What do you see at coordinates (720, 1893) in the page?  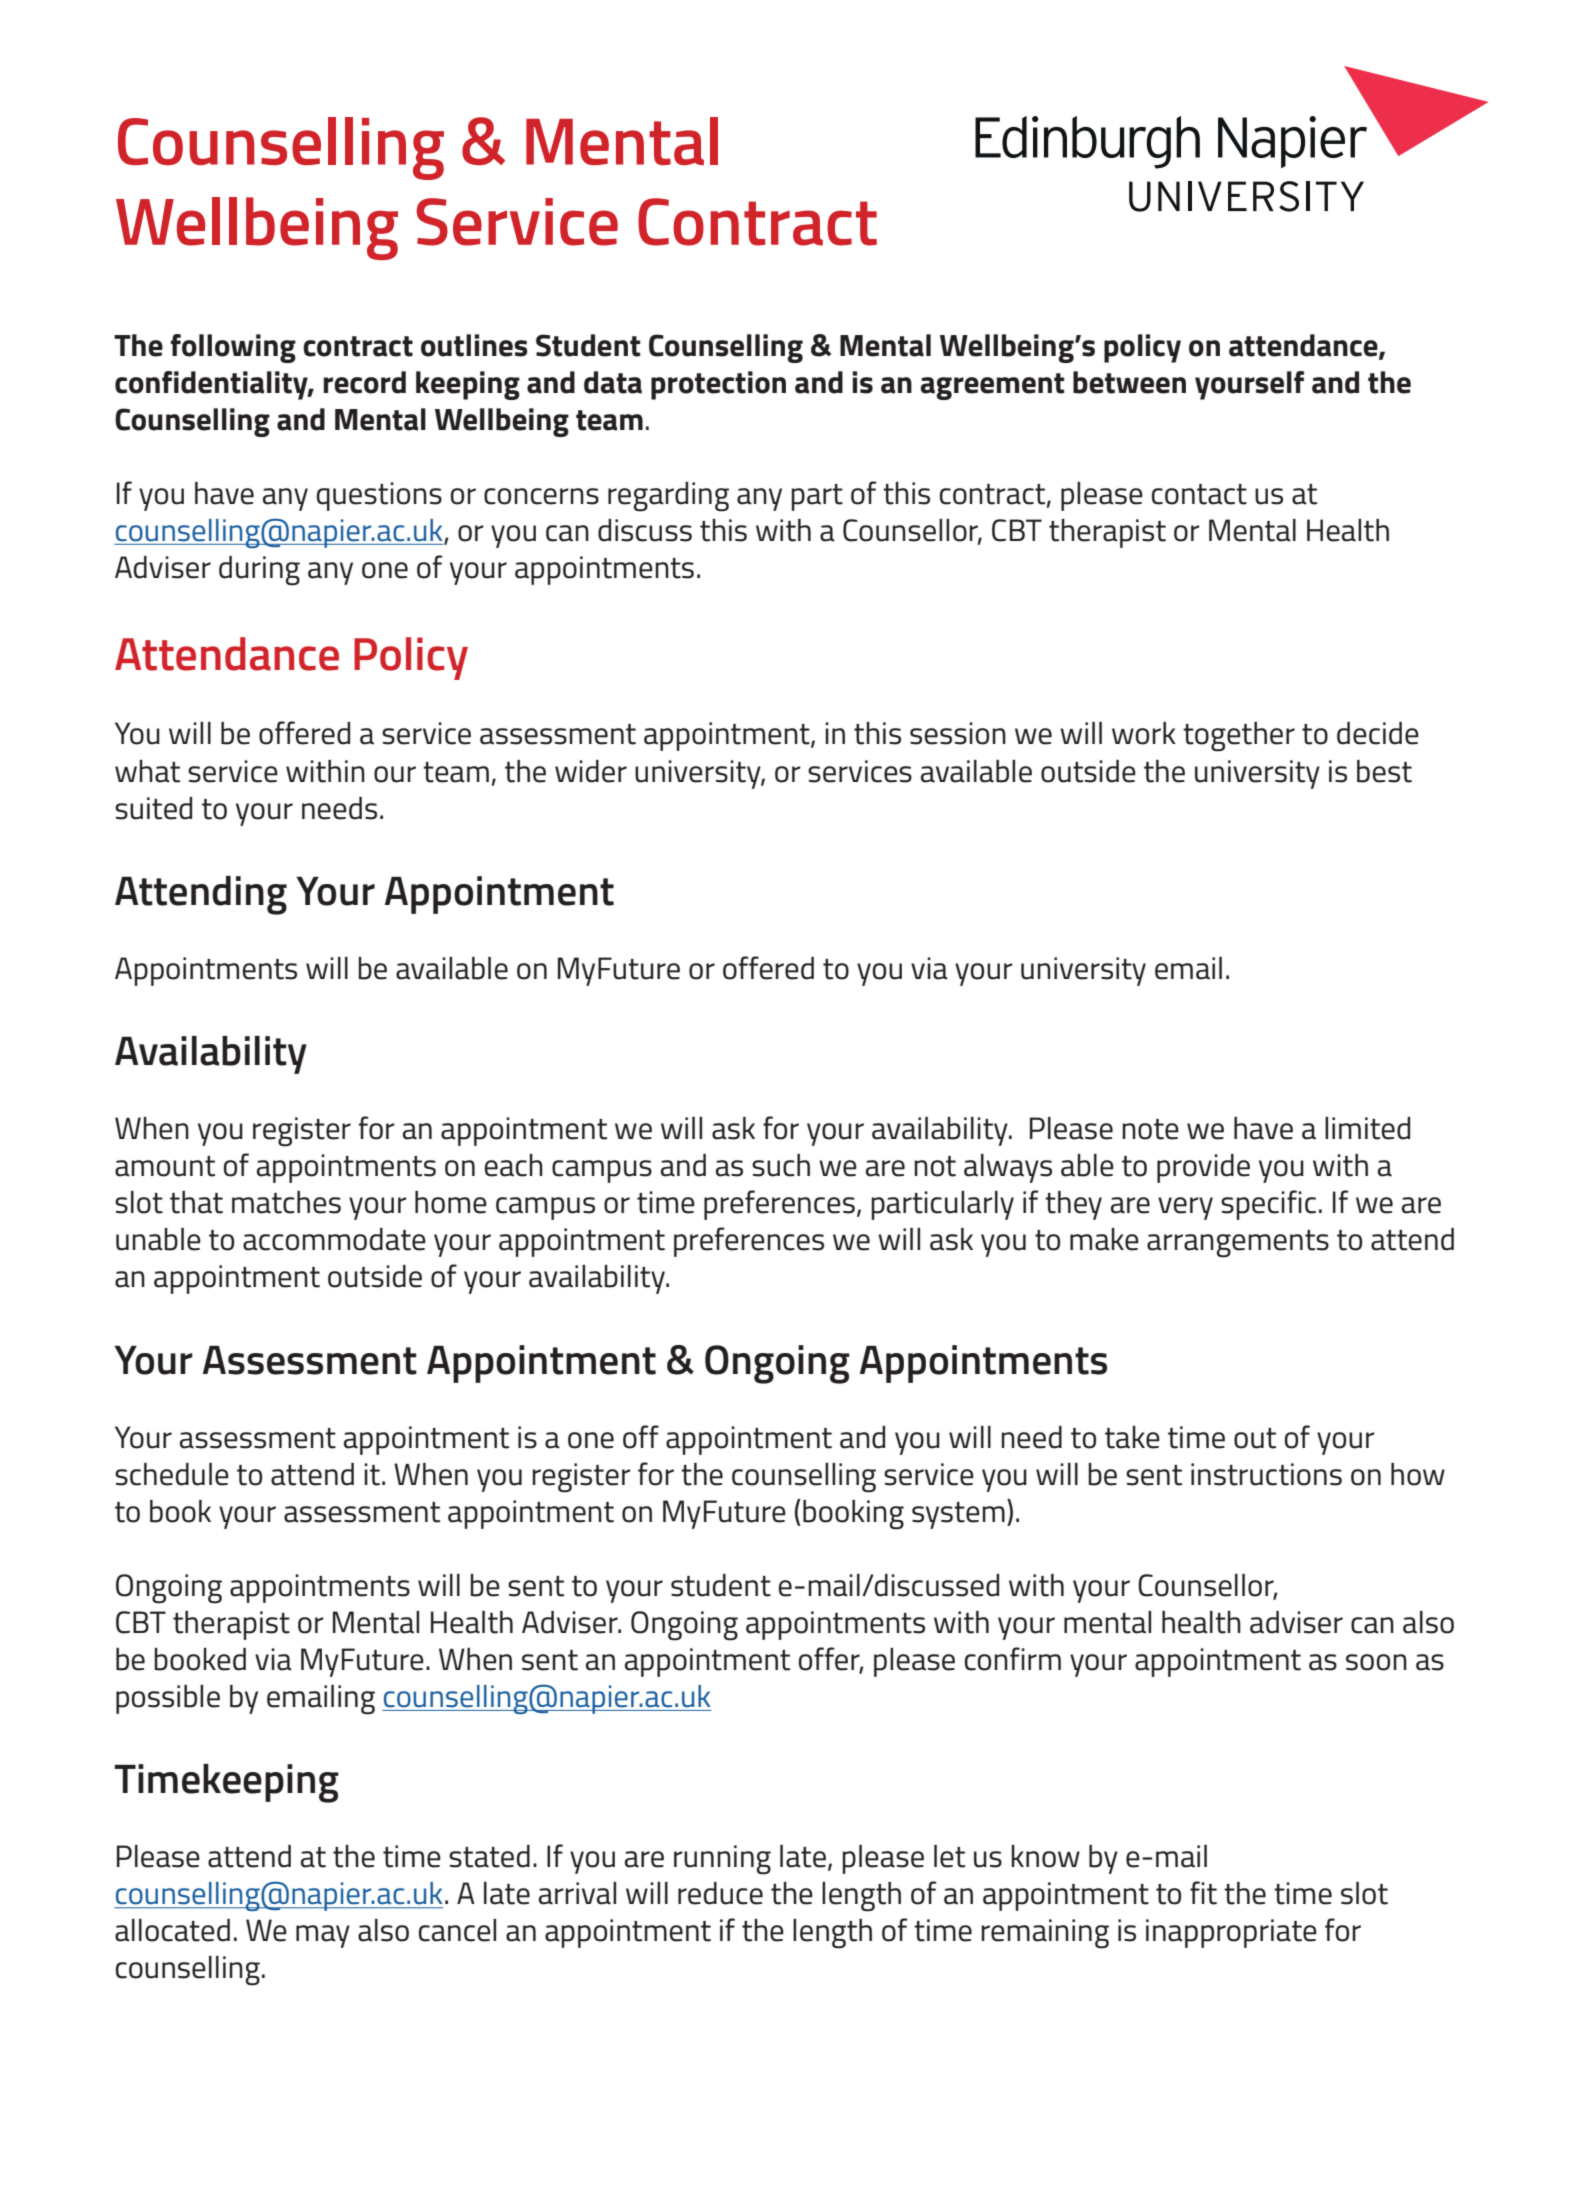 I see `reduce` at bounding box center [720, 1893].
